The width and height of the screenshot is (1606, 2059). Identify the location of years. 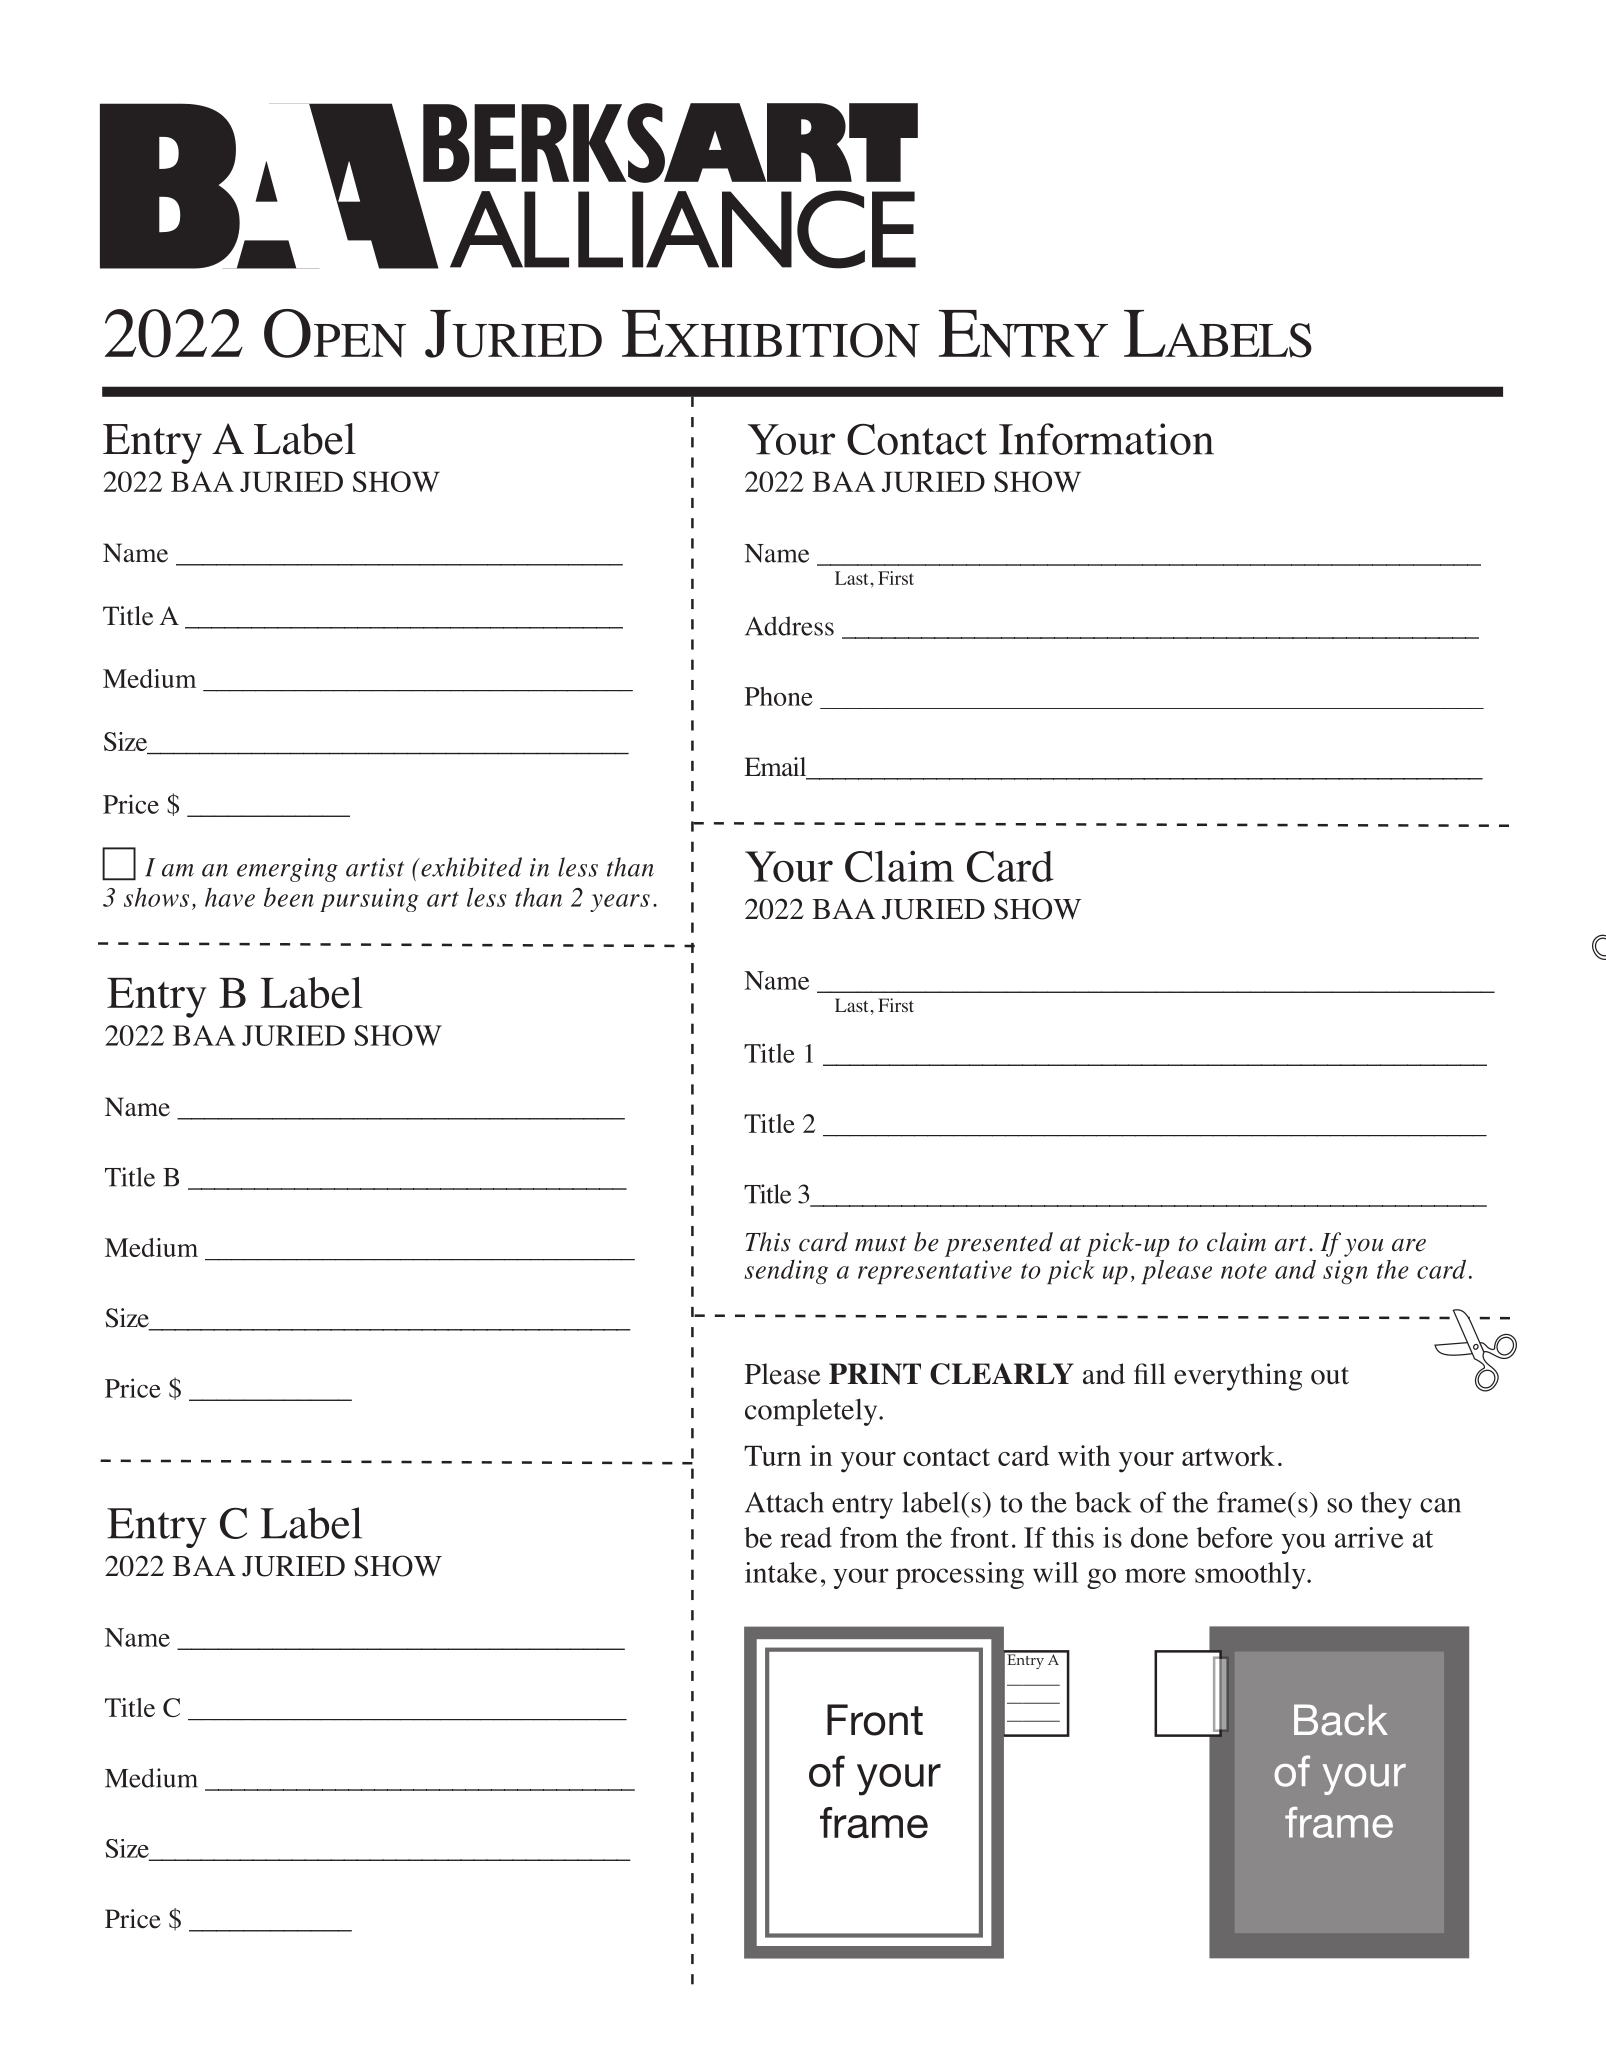
(620, 903).
